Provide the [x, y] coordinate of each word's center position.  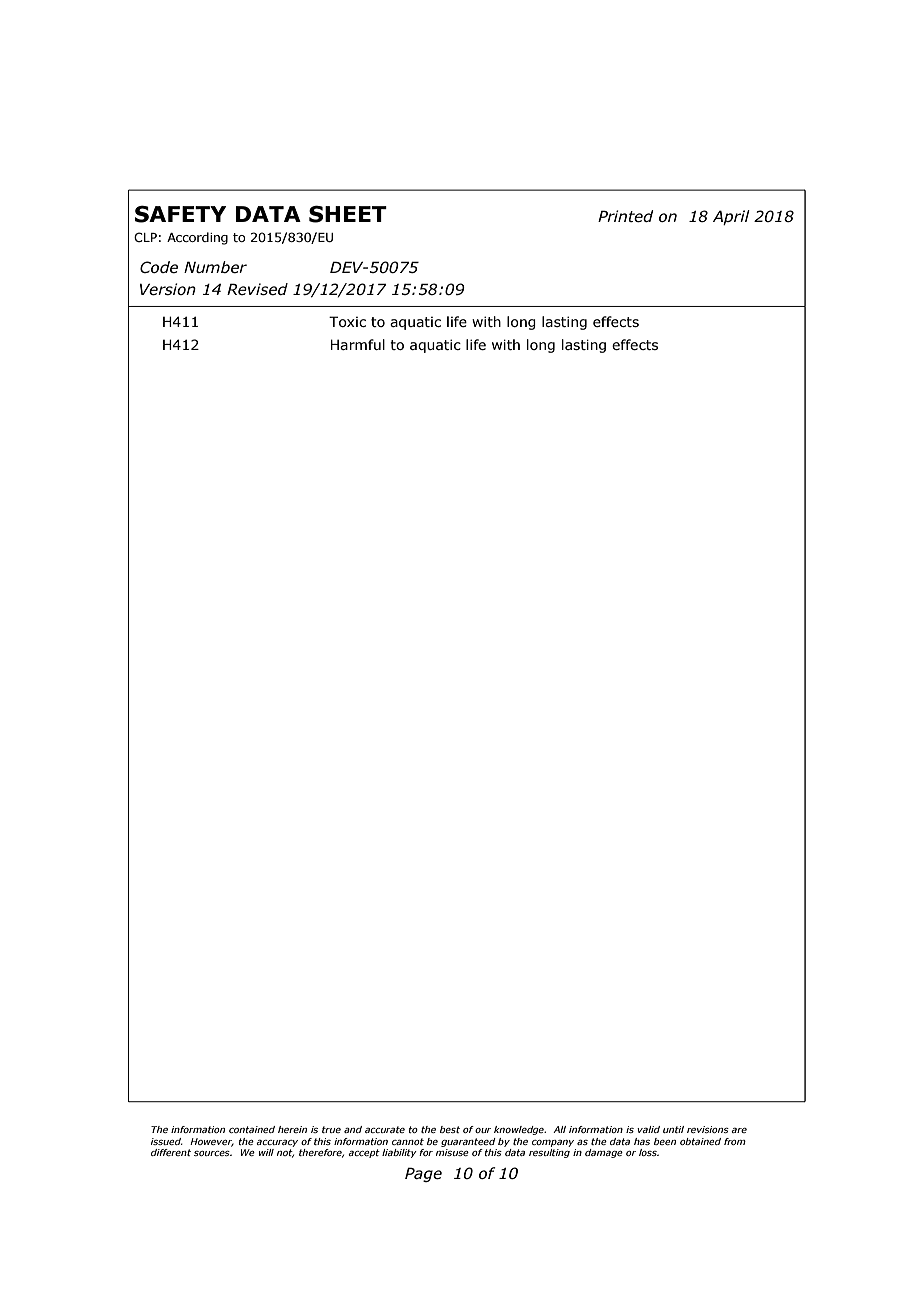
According [197, 238]
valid [648, 1129]
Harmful [358, 344]
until [673, 1129]
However [212, 1142]
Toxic [347, 321]
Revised [257, 289]
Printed [625, 216]
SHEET [348, 214]
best [450, 1129]
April [731, 217]
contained [252, 1129]
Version [168, 289]
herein [292, 1129]
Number [215, 267]
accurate [385, 1129]
